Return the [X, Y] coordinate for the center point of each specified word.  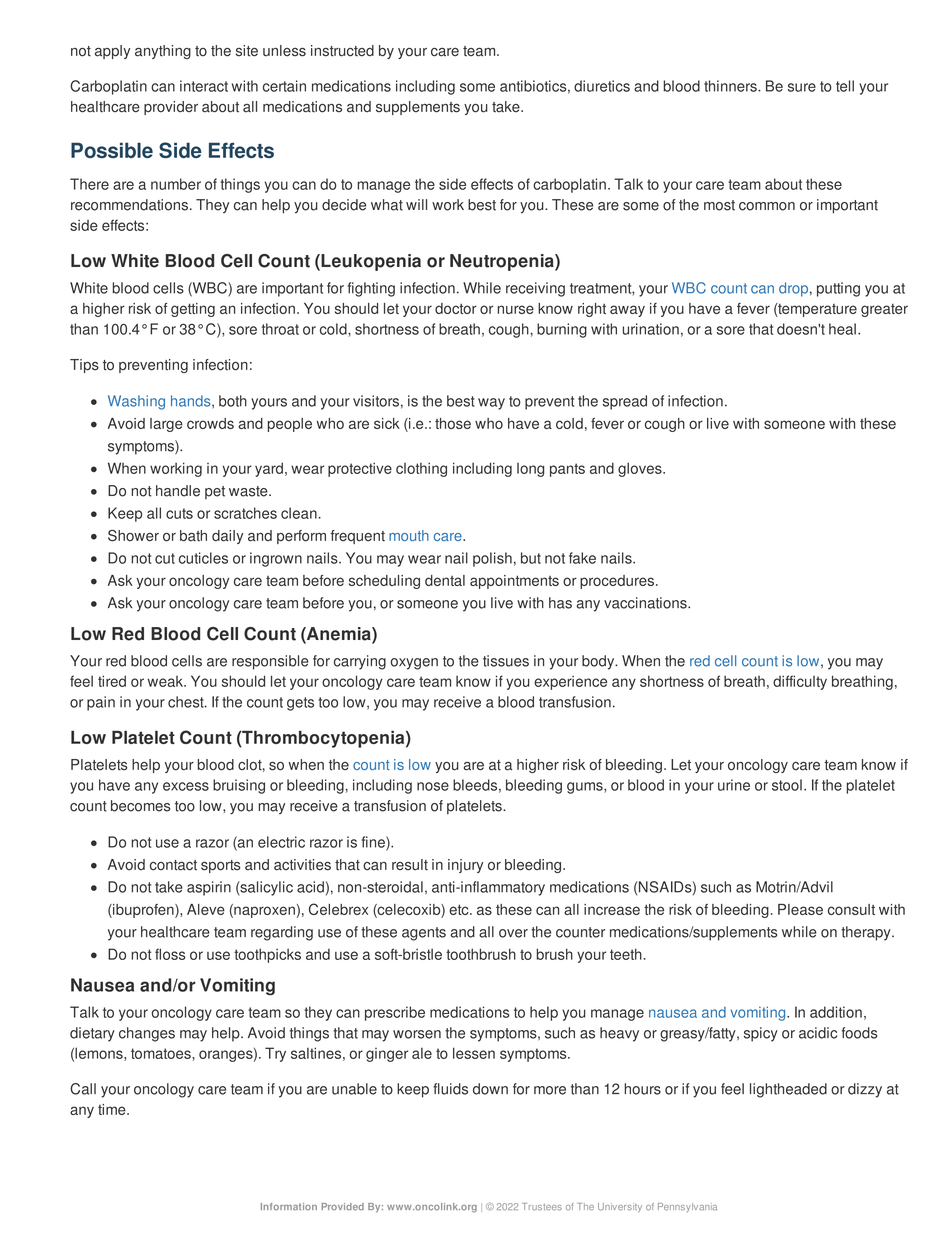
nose [433, 786]
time [113, 1109]
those [453, 423]
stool [787, 785]
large [166, 425]
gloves [641, 469]
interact [204, 86]
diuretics [602, 86]
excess [186, 786]
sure [802, 87]
